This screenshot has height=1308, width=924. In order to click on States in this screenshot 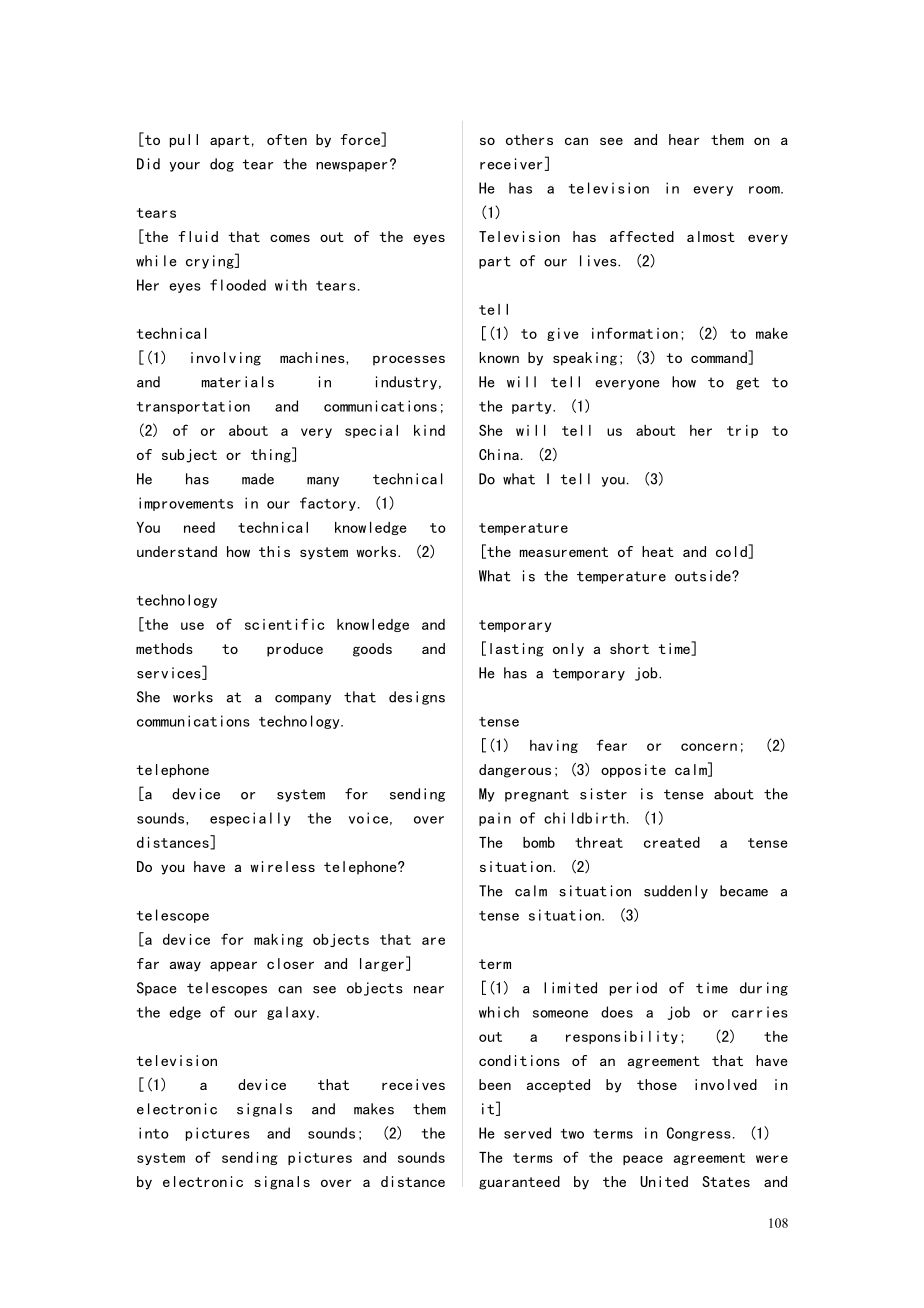, I will do `click(726, 1181)`.
